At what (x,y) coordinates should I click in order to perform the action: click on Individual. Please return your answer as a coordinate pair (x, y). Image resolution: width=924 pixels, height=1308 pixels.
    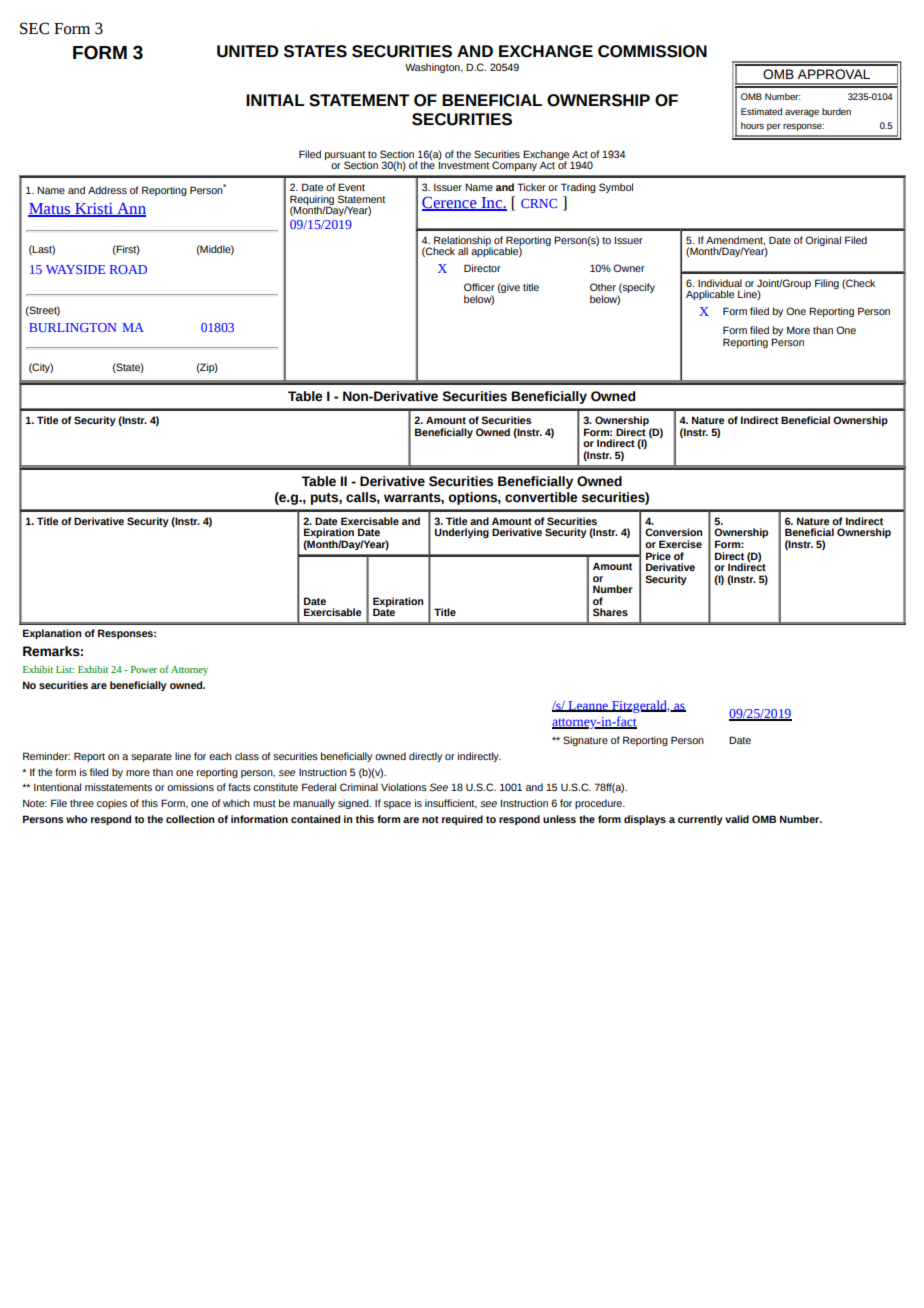
    Looking at the image, I should click on (720, 283).
